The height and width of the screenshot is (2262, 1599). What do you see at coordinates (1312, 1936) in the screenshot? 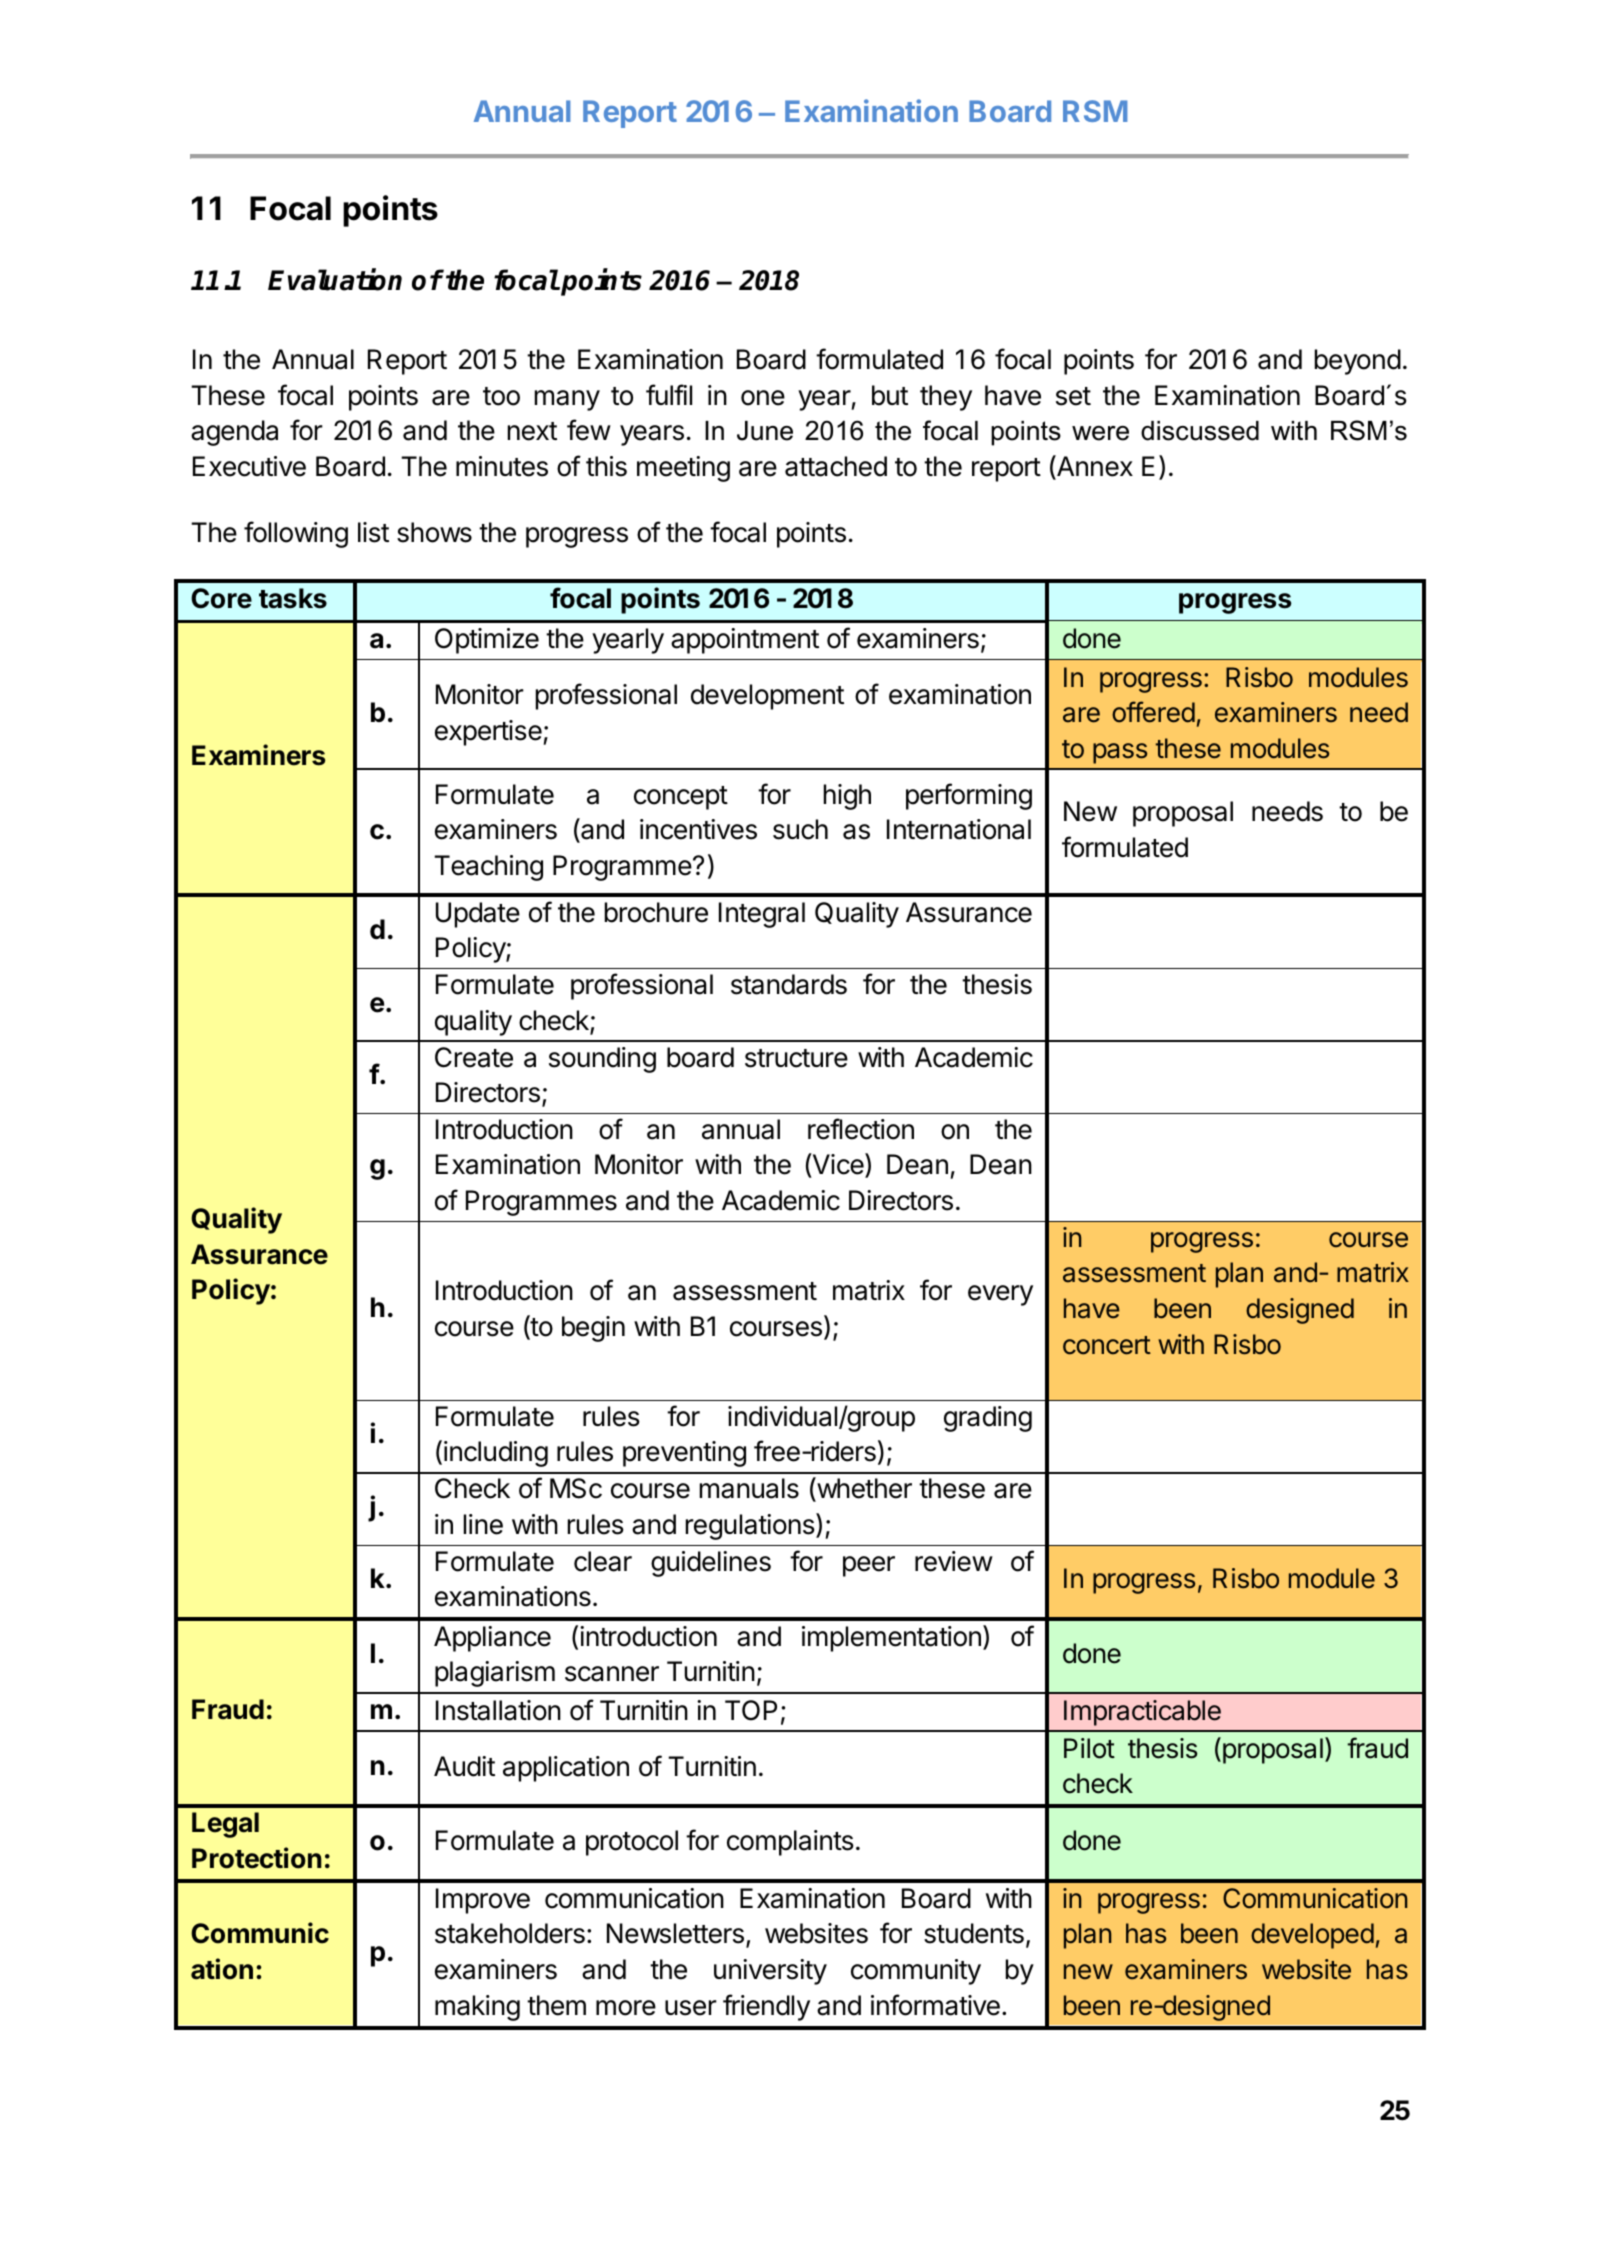
I see `developed` at bounding box center [1312, 1936].
